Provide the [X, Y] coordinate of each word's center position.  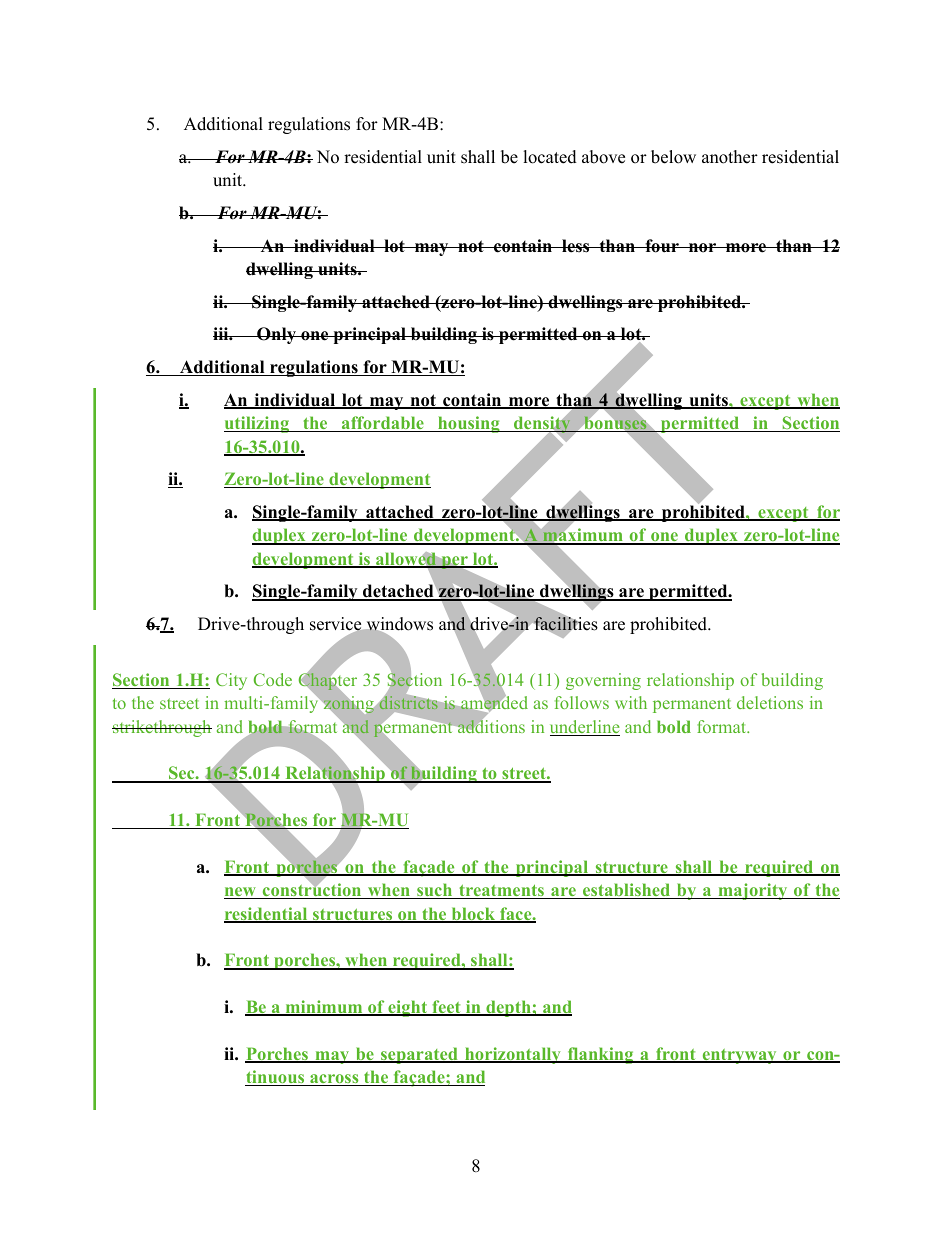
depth [508, 1008]
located [550, 157]
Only [276, 335]
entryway [739, 1056]
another [730, 157]
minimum [324, 1008]
